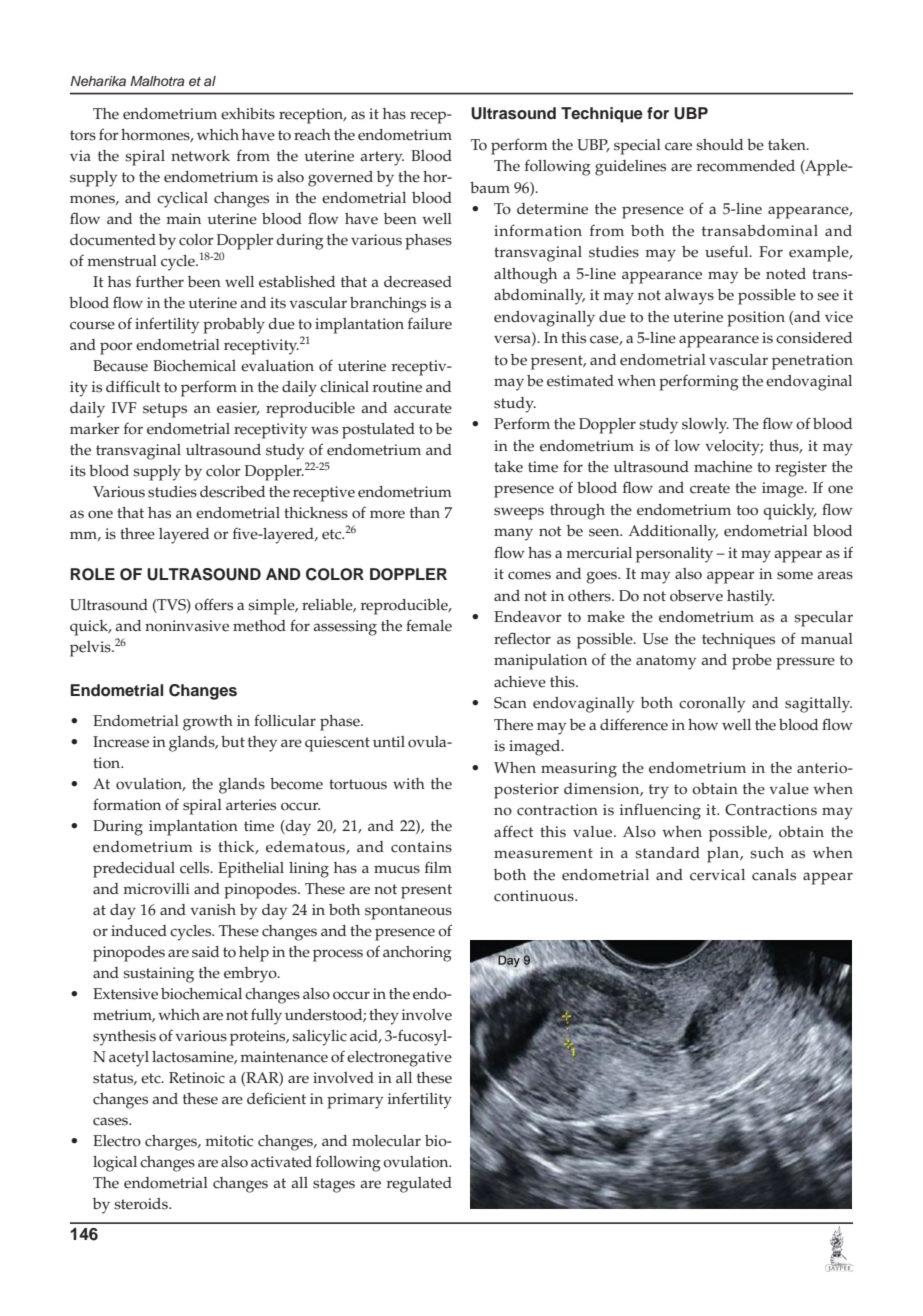  Describe the element at coordinates (719, 145) in the document. I see `should` at that location.
